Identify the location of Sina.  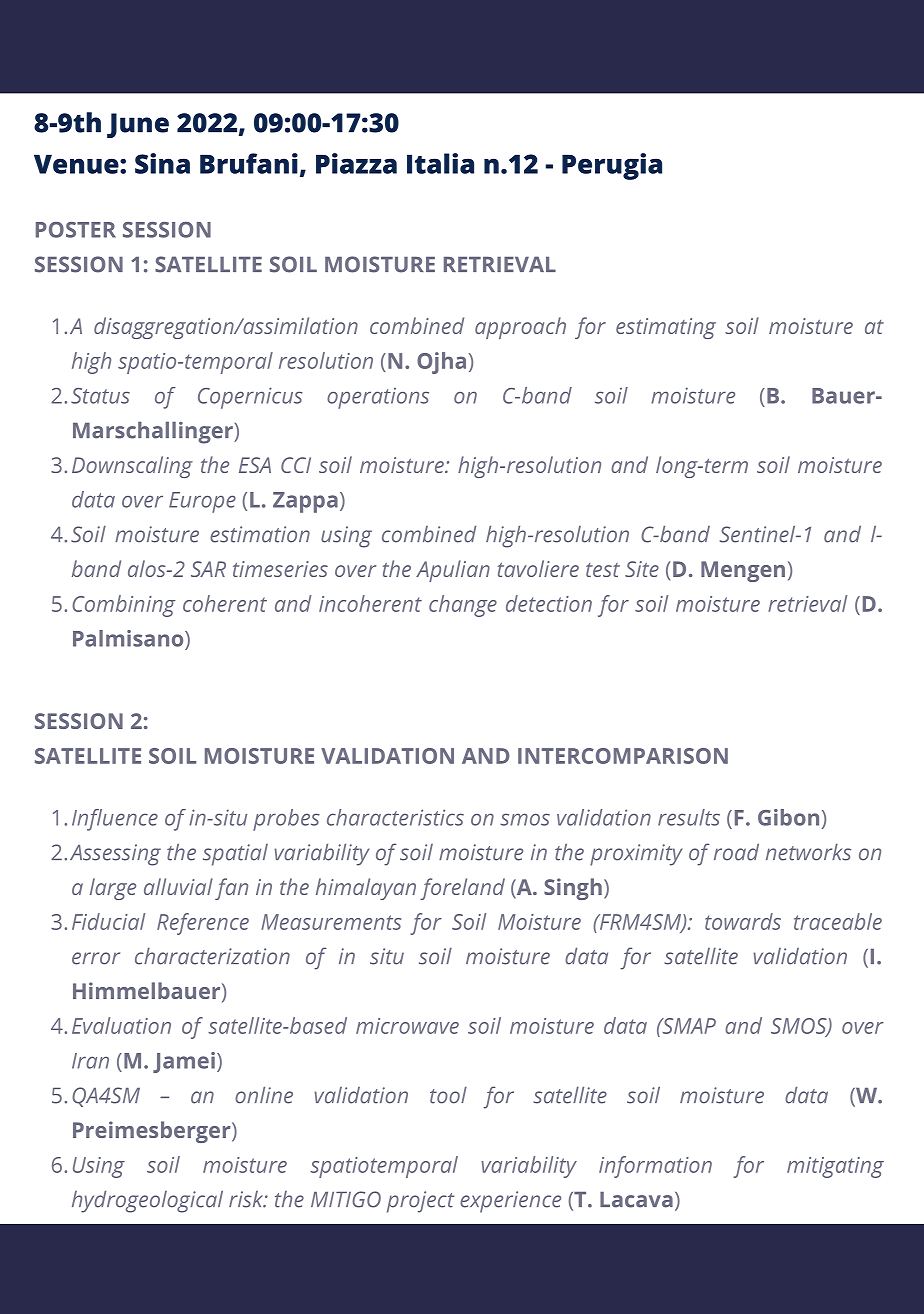
(162, 163).
